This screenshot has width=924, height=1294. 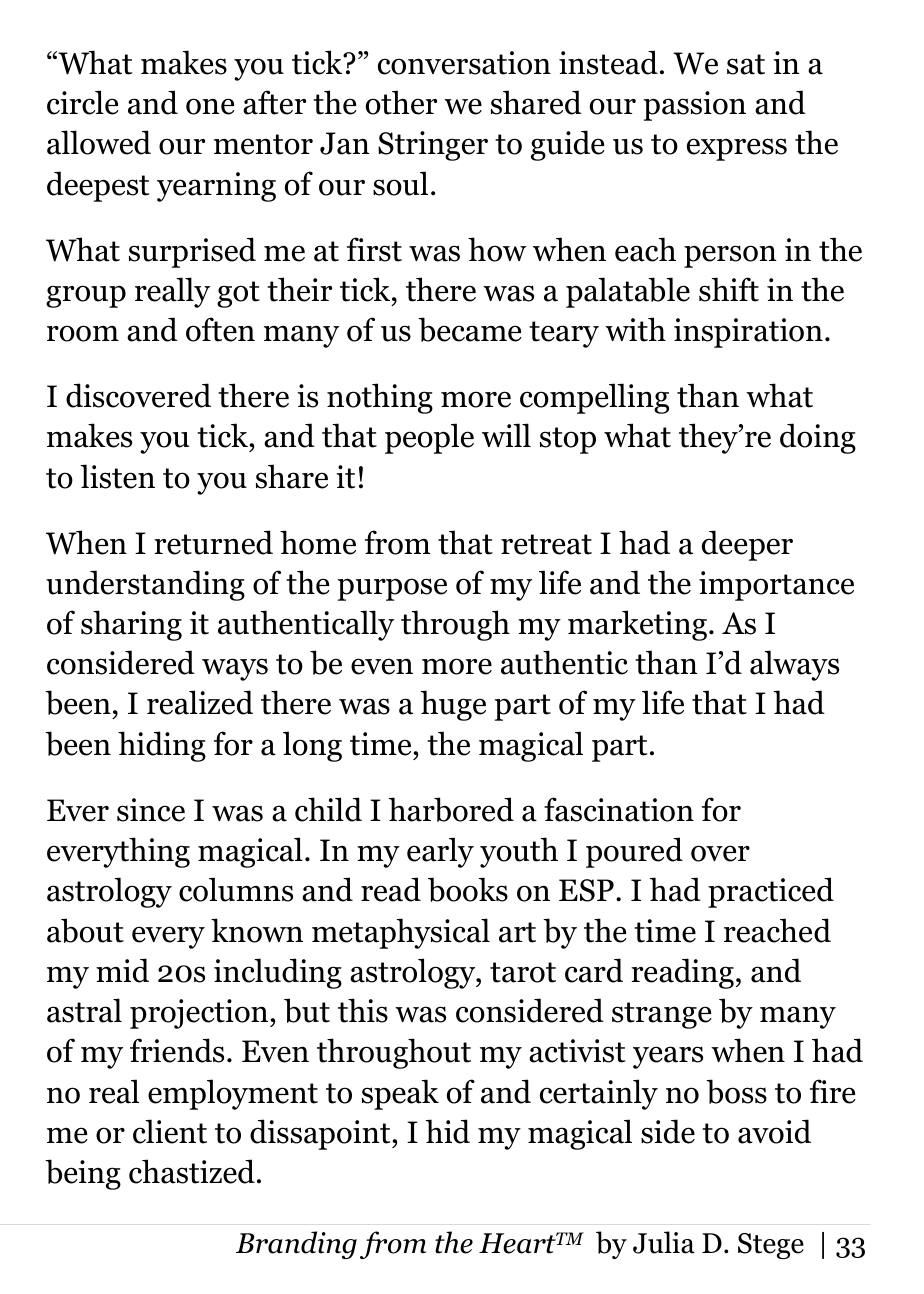 What do you see at coordinates (470, 329) in the screenshot?
I see `became` at bounding box center [470, 329].
